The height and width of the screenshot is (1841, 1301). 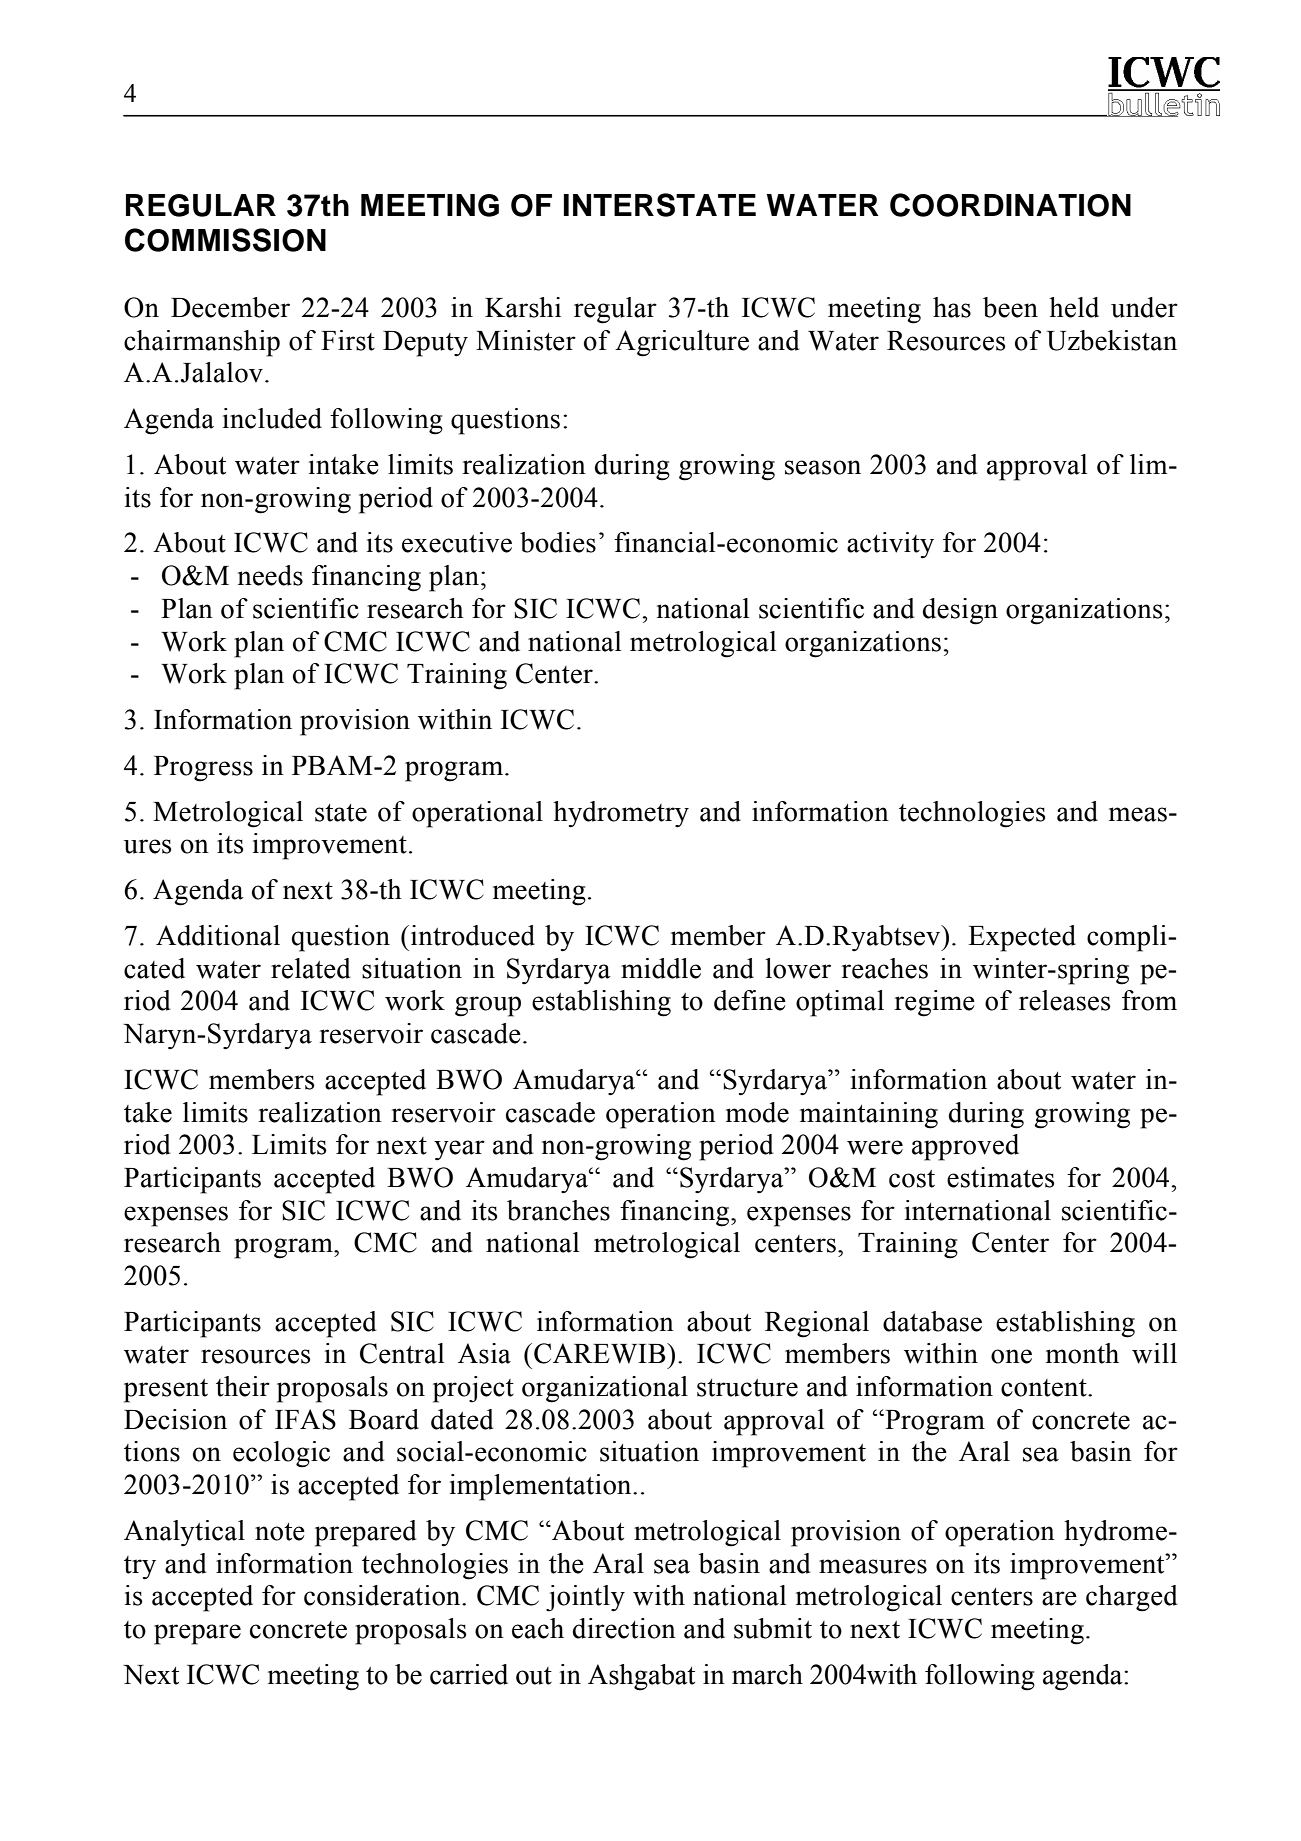 What do you see at coordinates (682, 343) in the screenshot?
I see `Agriculture` at bounding box center [682, 343].
